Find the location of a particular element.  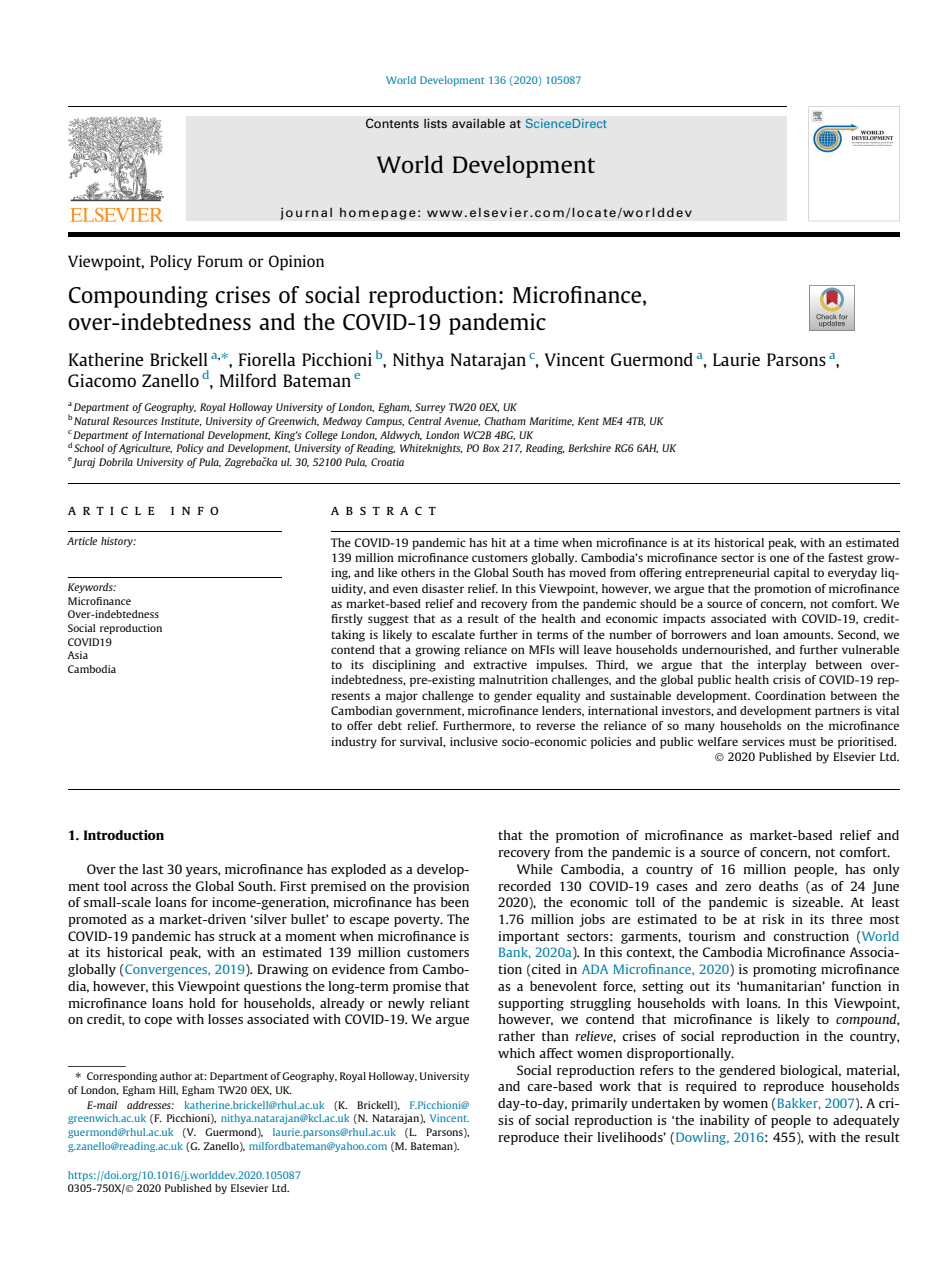

recorded is located at coordinates (524, 886).
